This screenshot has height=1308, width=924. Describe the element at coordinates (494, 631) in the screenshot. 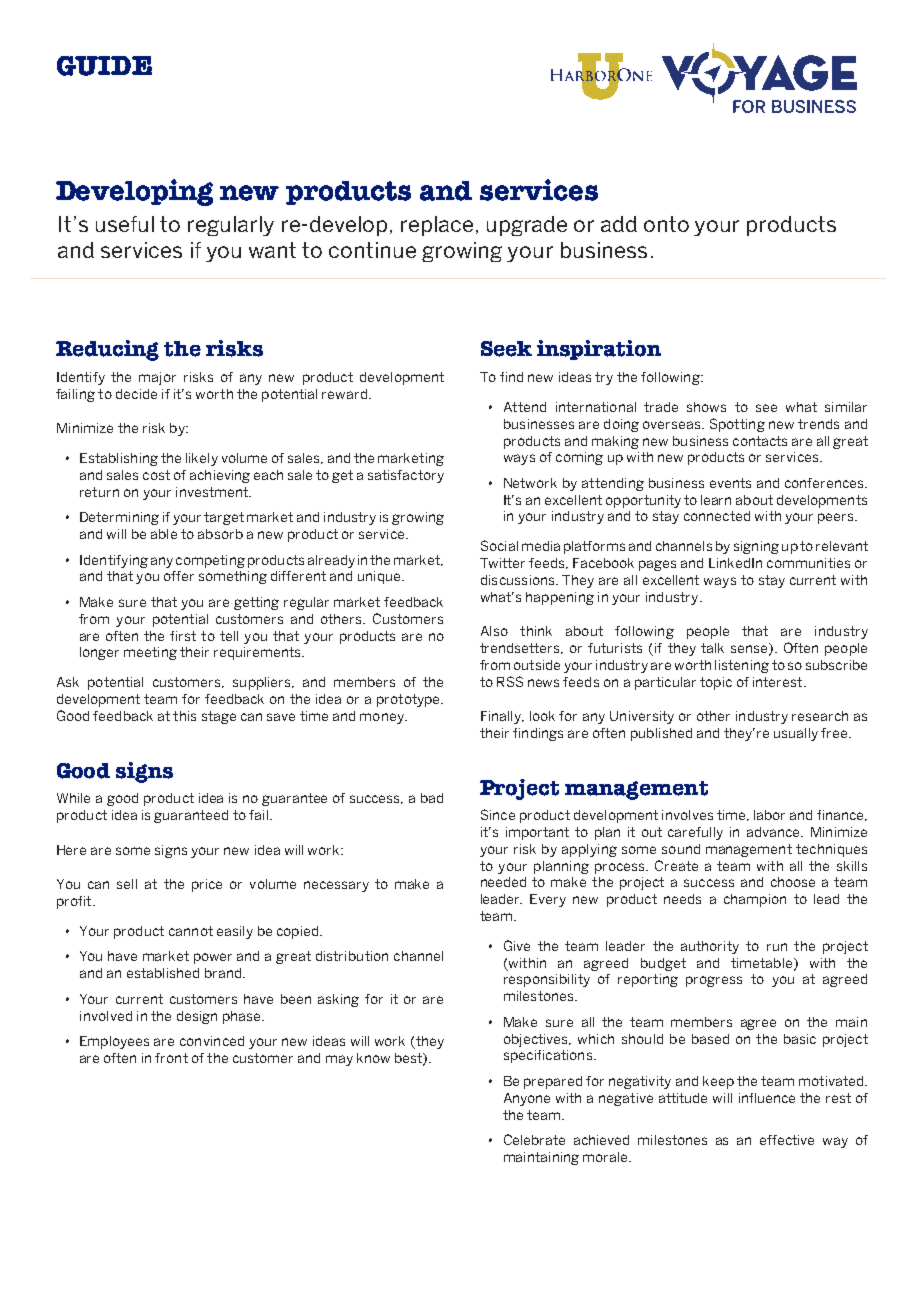

I see `Also` at that location.
